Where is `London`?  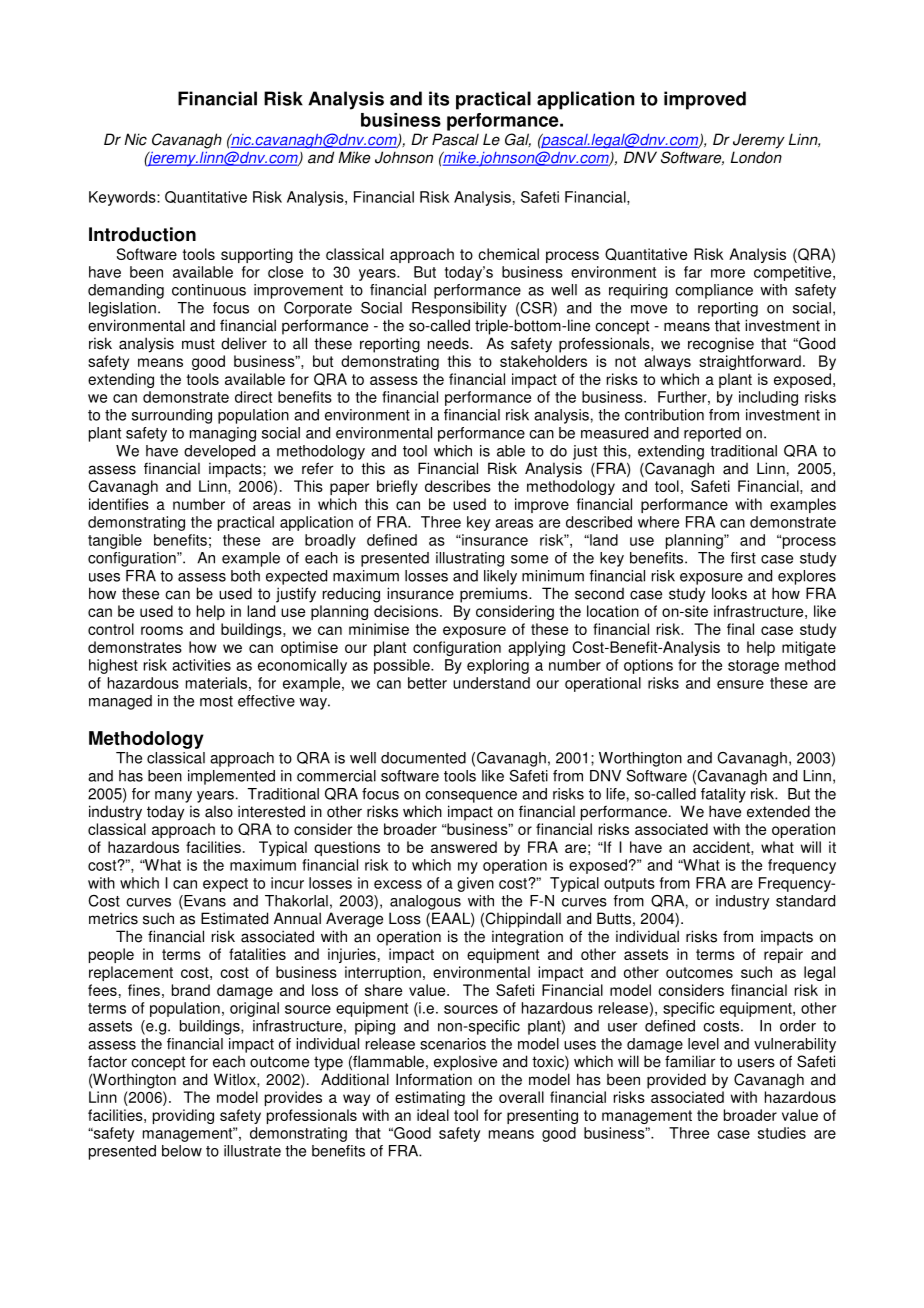
London is located at coordinates (756, 157).
